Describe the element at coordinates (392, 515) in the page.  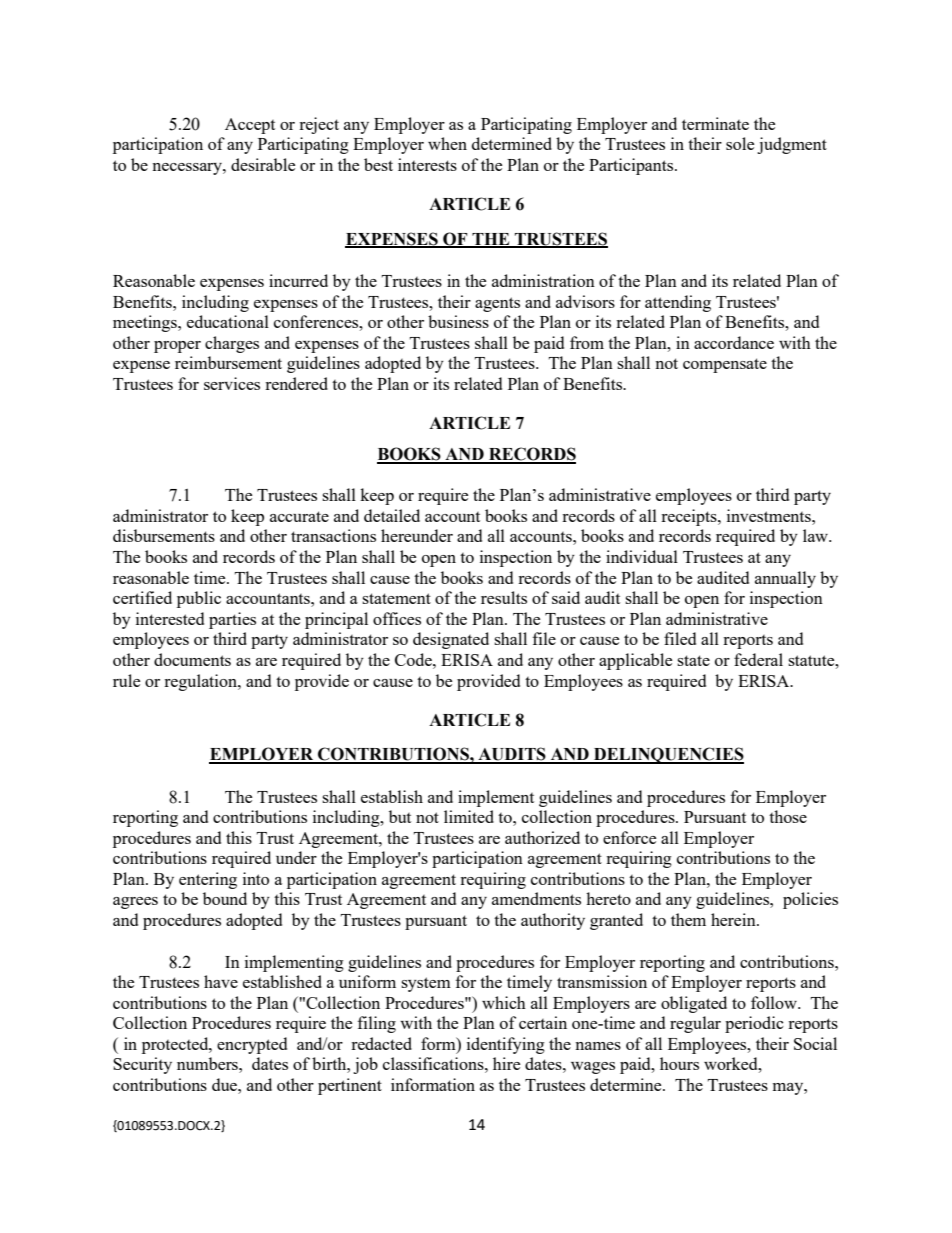
I see `detailed` at that location.
